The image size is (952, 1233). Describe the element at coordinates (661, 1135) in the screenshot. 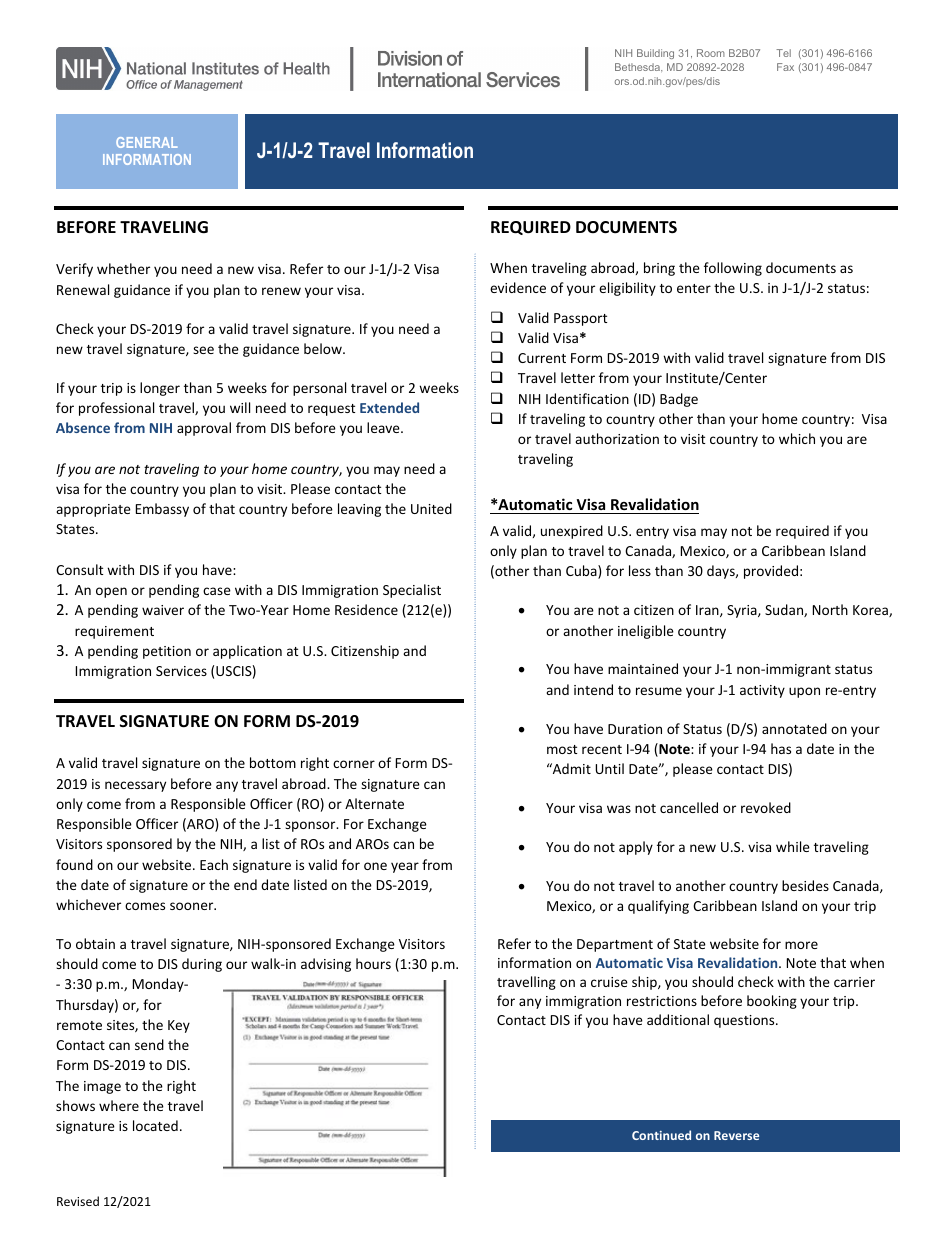

I see `Continued` at that location.
